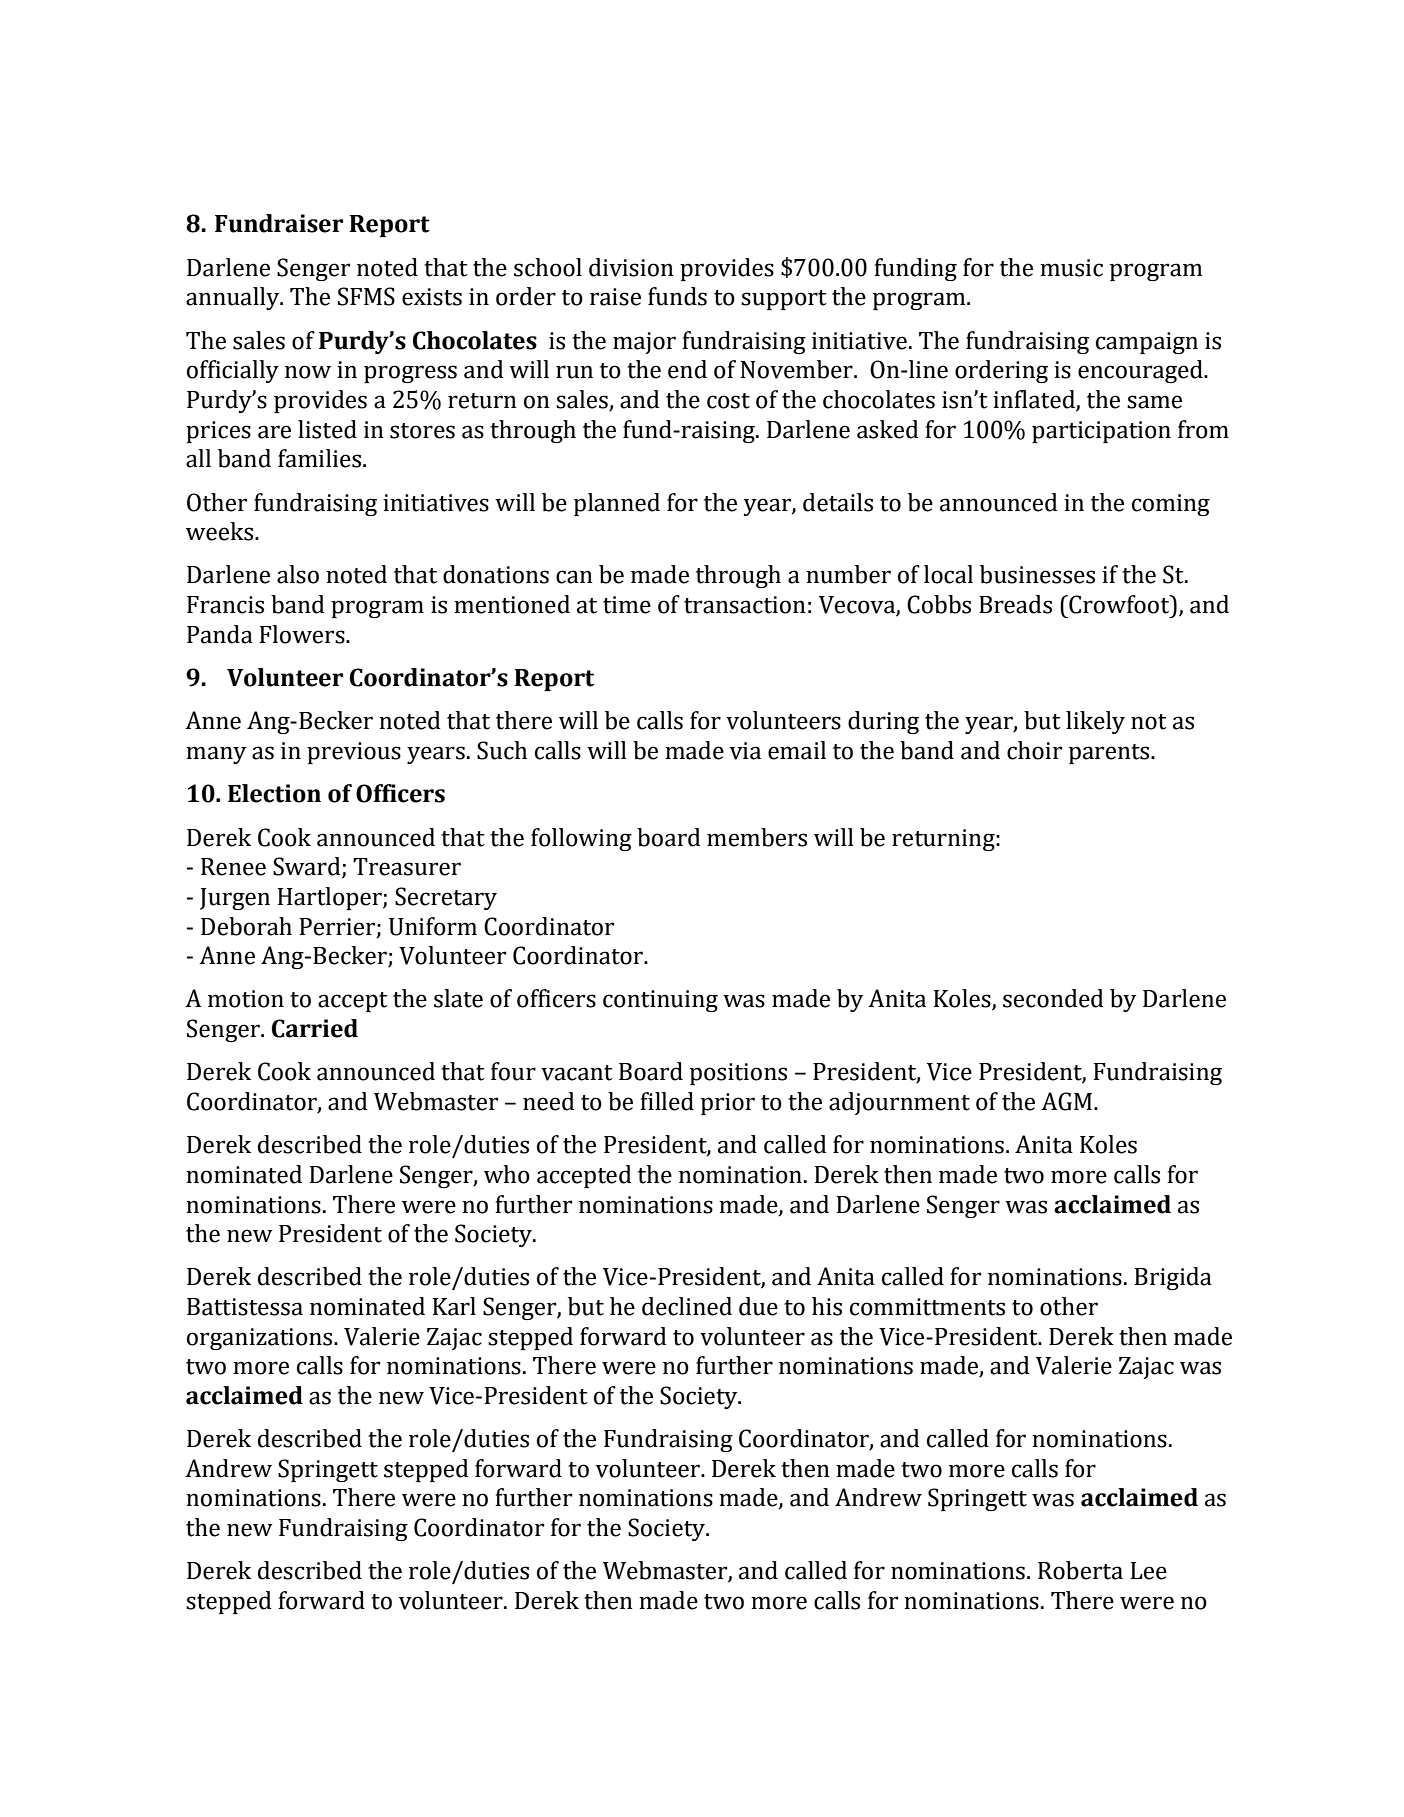 The width and height of the screenshot is (1404, 1817). Describe the element at coordinates (298, 574) in the screenshot. I see `also` at that location.
